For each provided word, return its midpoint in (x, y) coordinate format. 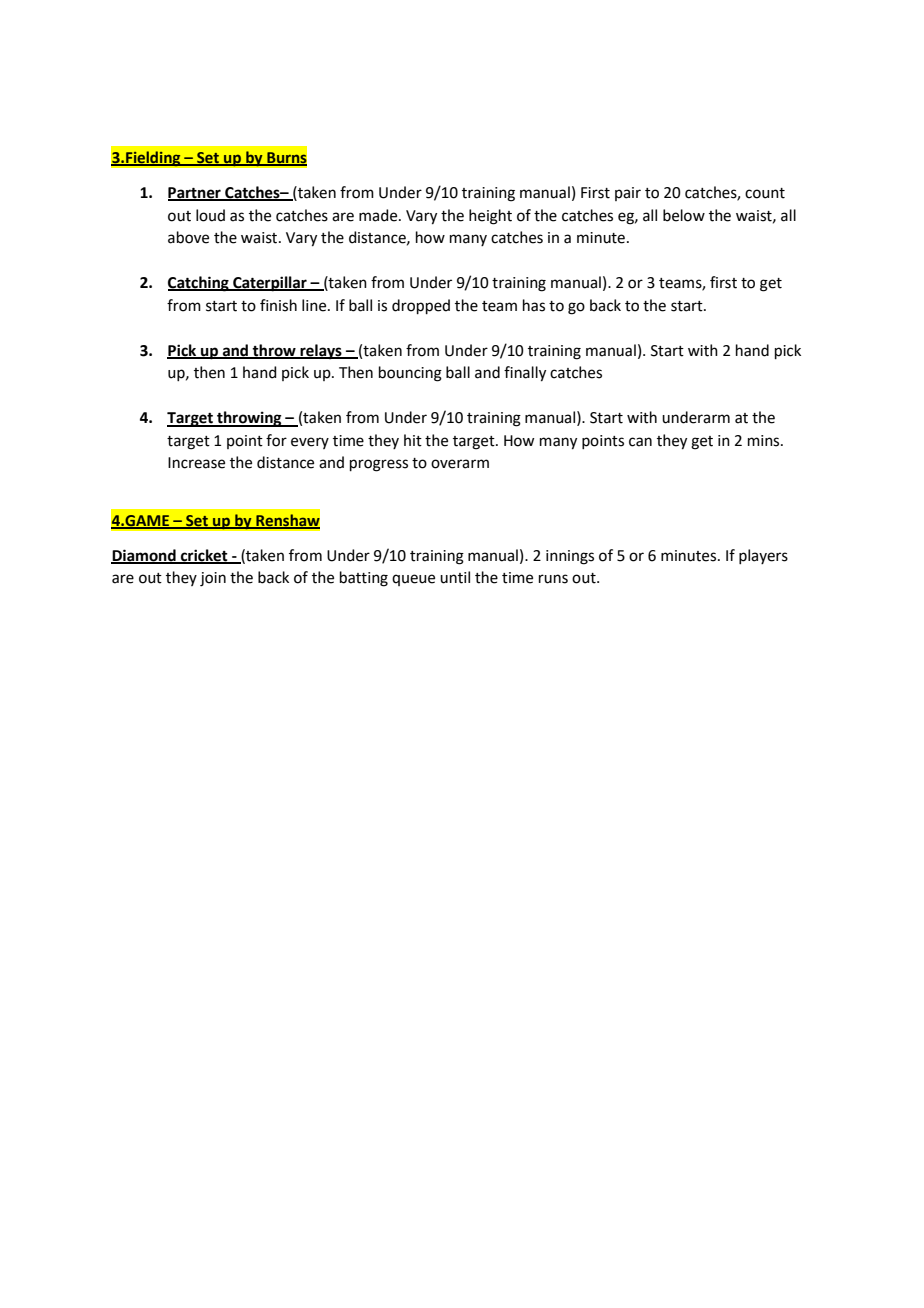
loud (210, 215)
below (684, 215)
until (455, 577)
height (490, 217)
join (213, 579)
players (763, 556)
